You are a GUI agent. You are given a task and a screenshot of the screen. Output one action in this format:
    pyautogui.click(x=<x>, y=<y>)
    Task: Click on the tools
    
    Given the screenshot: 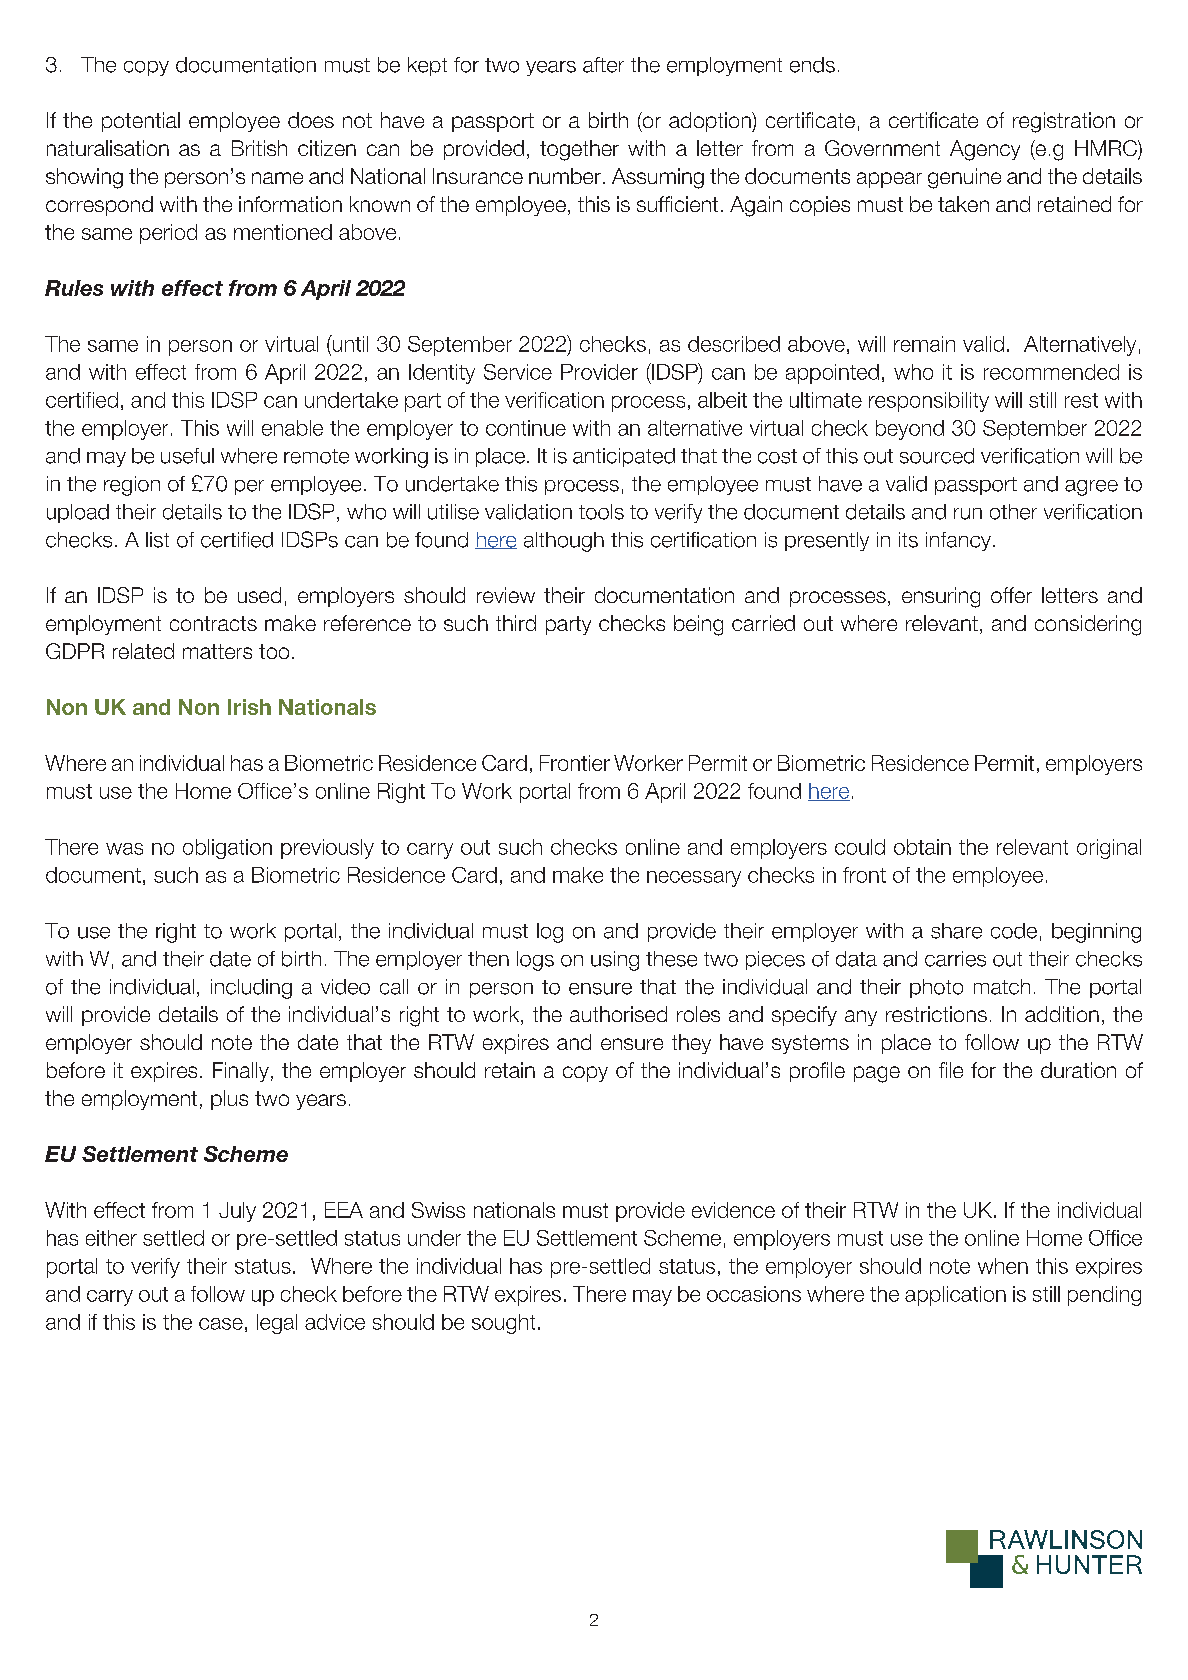 What is the action you would take?
    pyautogui.click(x=601, y=512)
